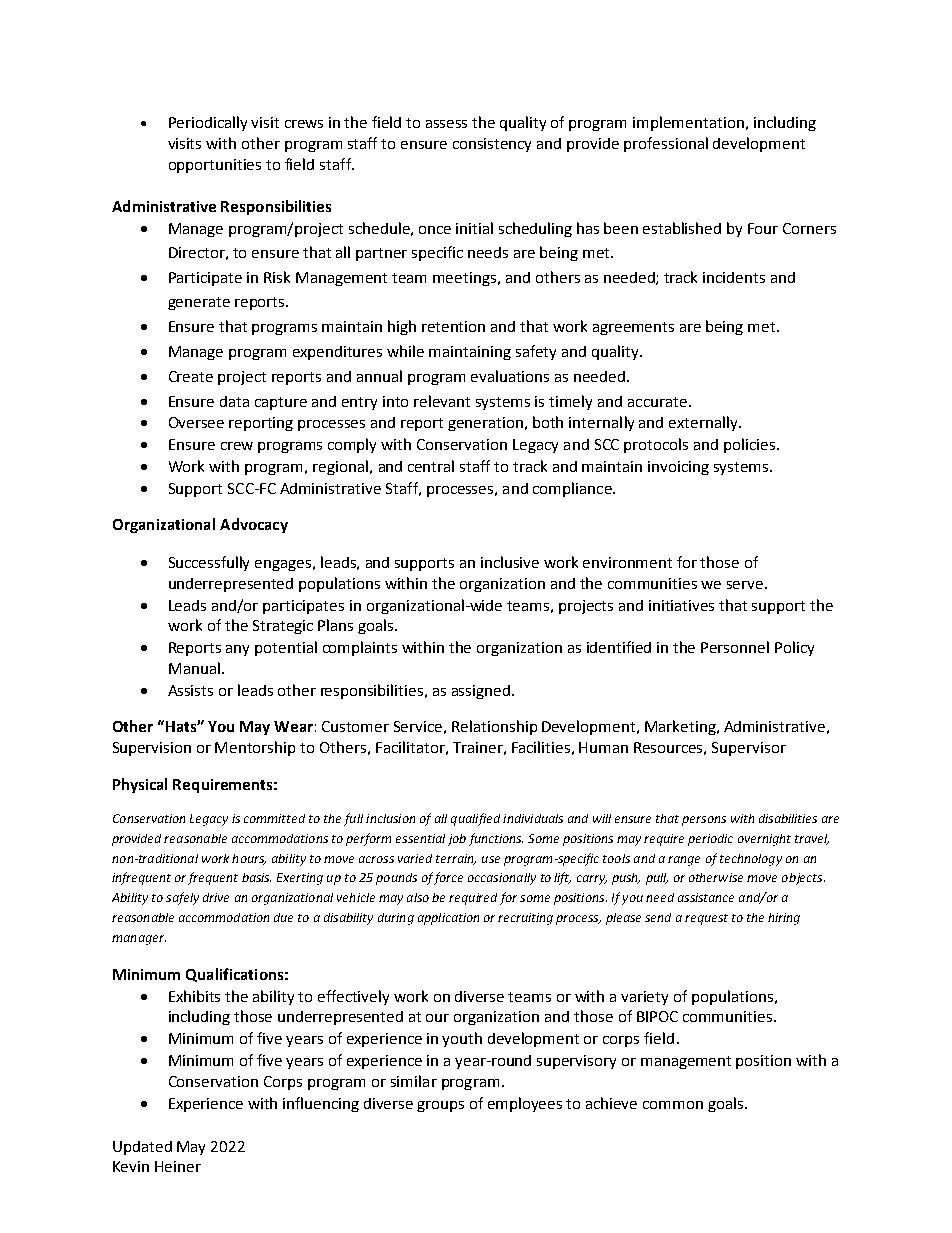  I want to click on any, so click(237, 650).
